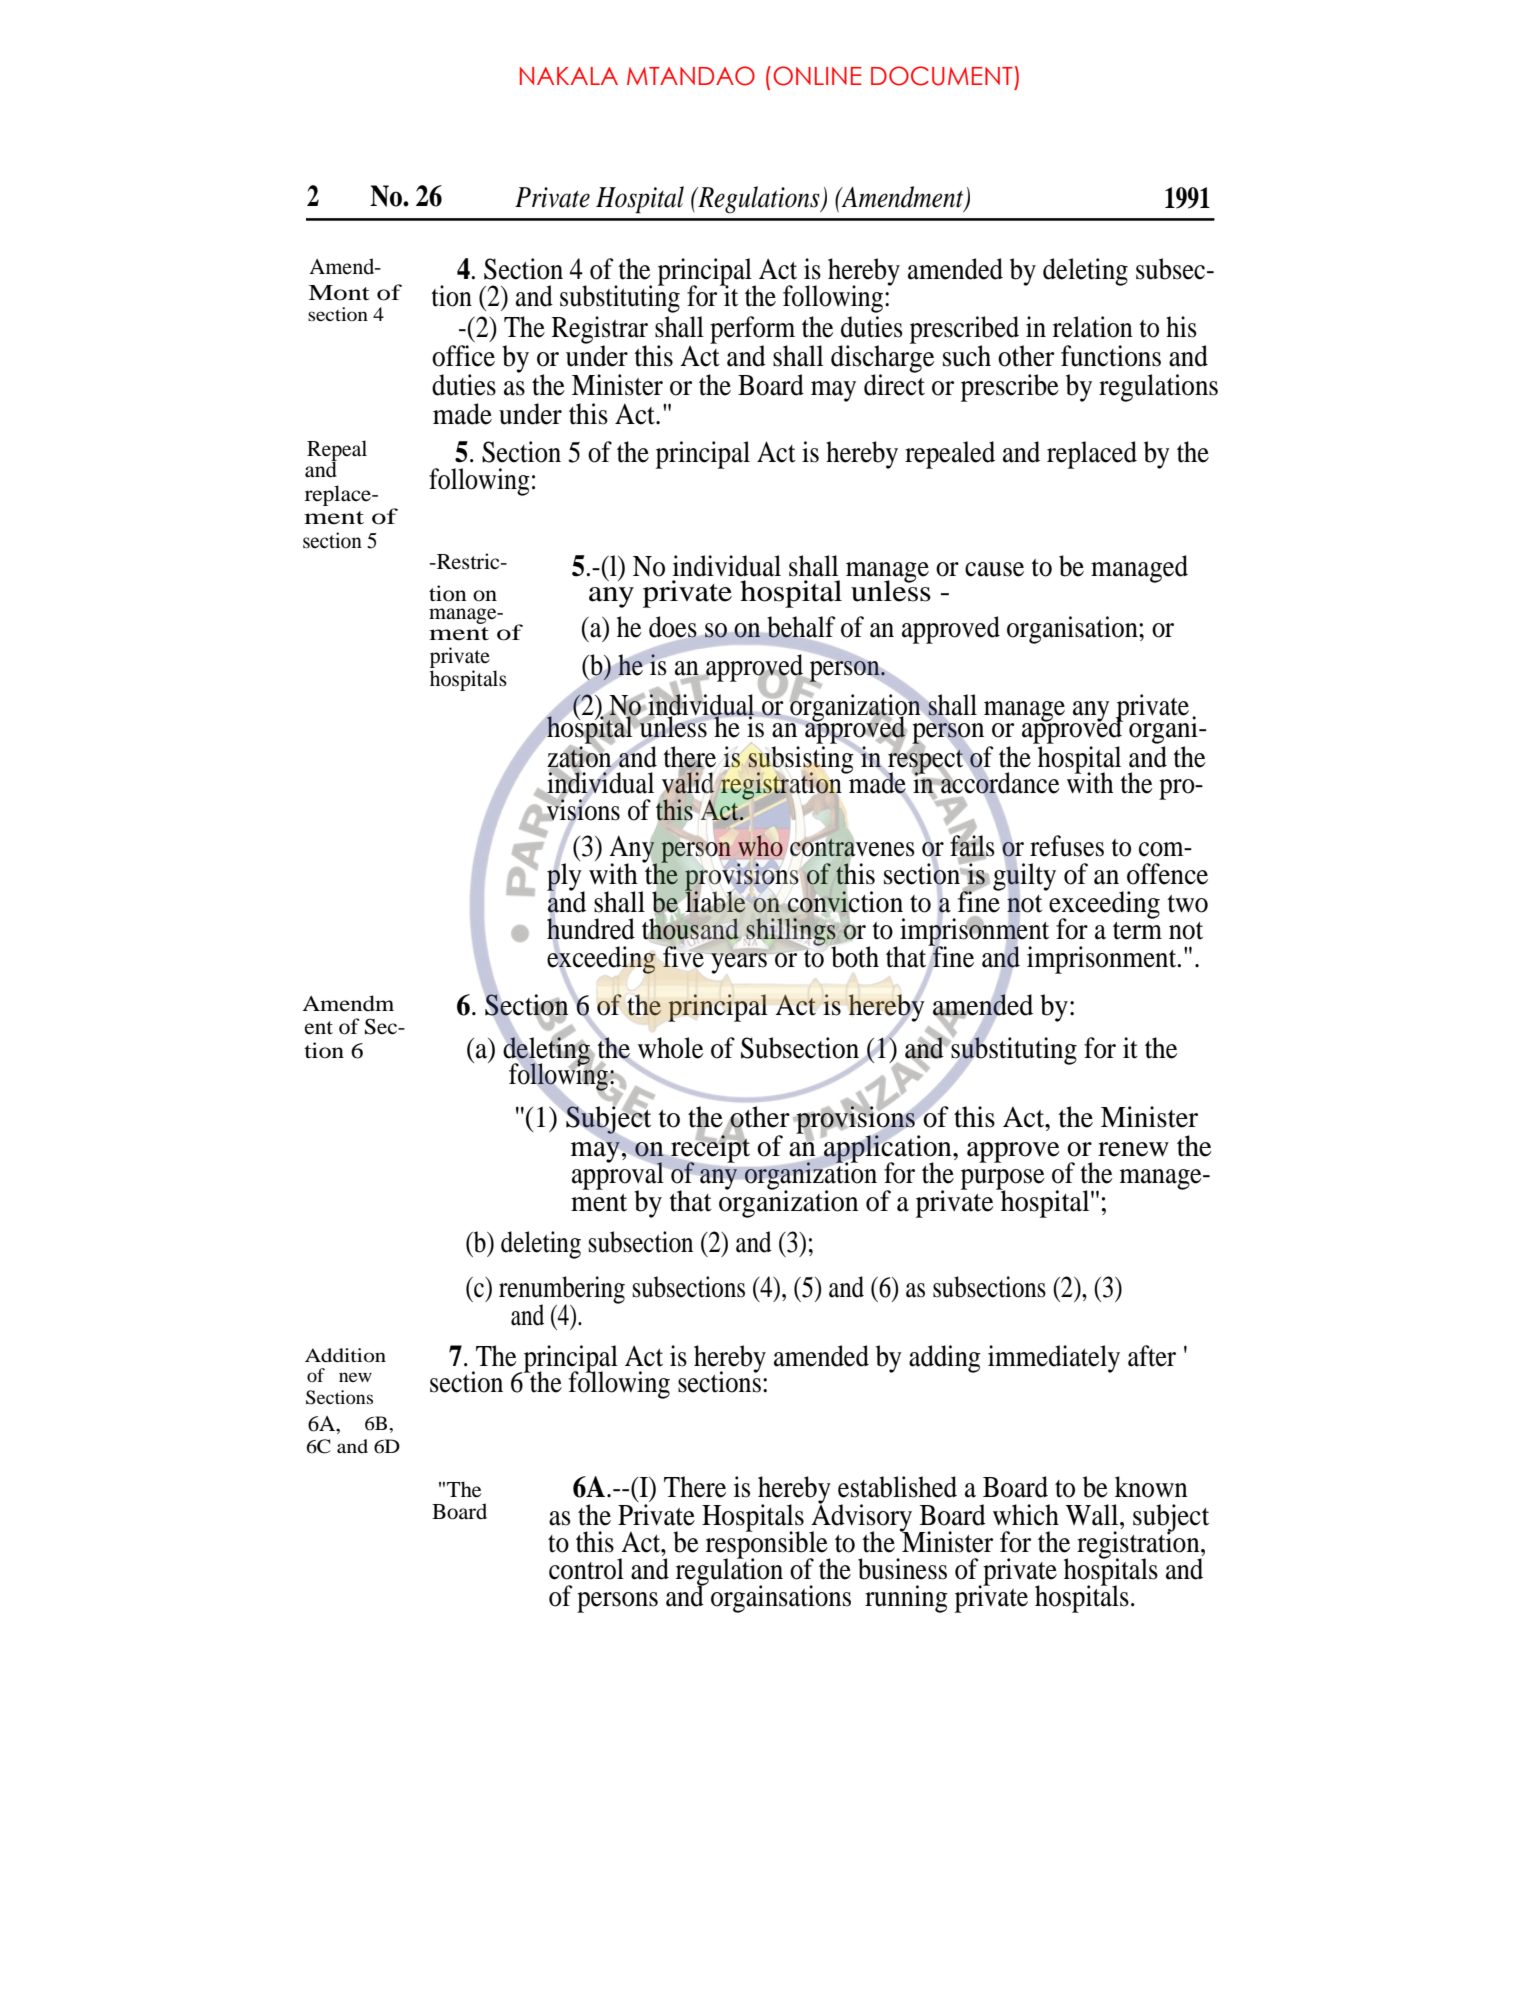 This screenshot has height=1993, width=1540. What do you see at coordinates (463, 356) in the screenshot?
I see `office` at bounding box center [463, 356].
